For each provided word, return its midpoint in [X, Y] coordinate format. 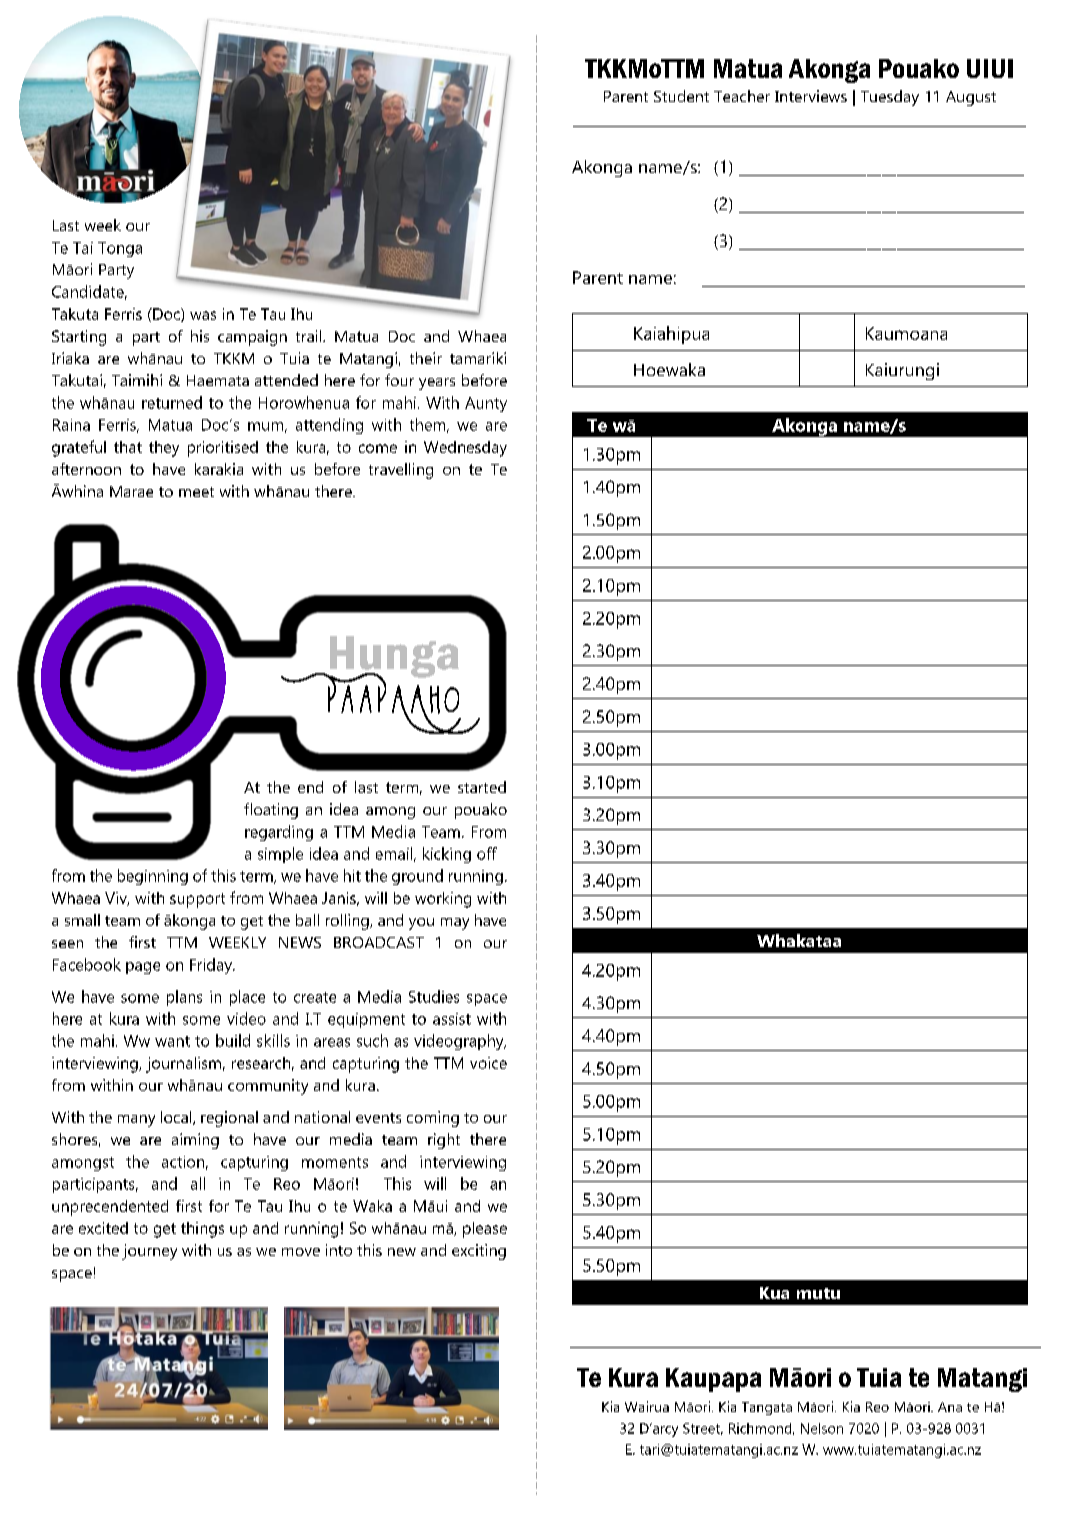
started [482, 787]
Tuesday [890, 98]
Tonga [120, 249]
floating [271, 811]
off [487, 853]
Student [681, 96]
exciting [479, 1252]
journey [149, 1252]
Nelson [822, 1428]
